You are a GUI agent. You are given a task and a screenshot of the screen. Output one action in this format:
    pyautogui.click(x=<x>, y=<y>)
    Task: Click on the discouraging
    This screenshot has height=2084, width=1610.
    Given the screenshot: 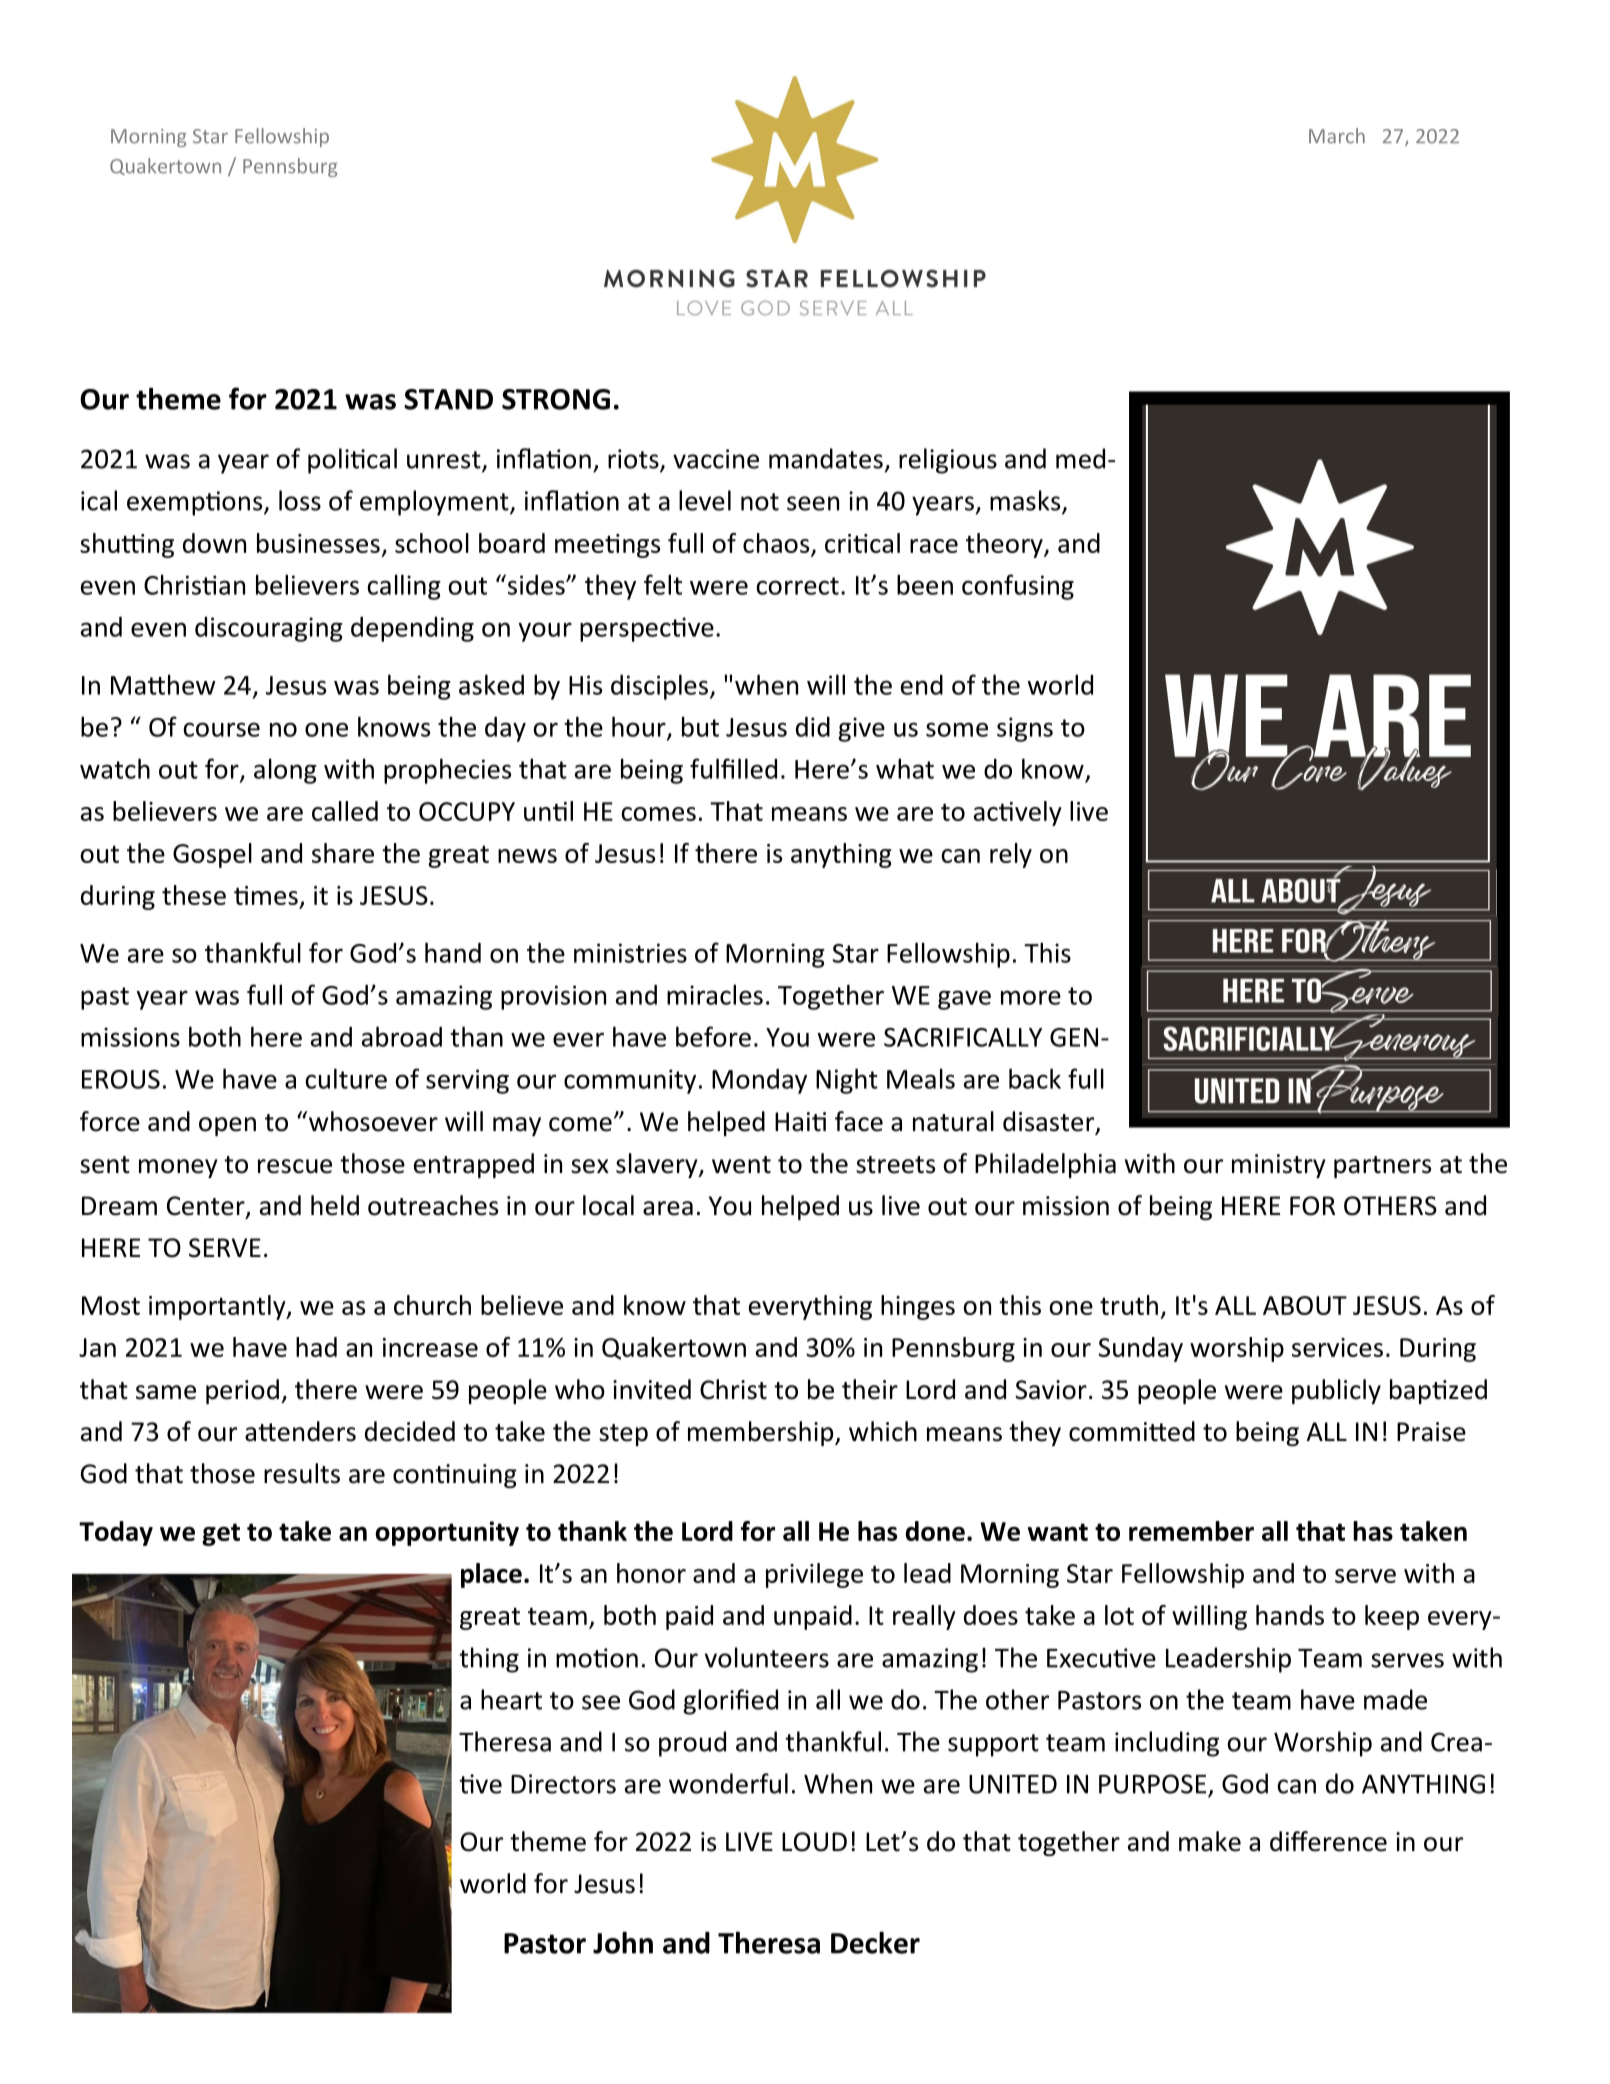 What is the action you would take?
    pyautogui.click(x=269, y=629)
